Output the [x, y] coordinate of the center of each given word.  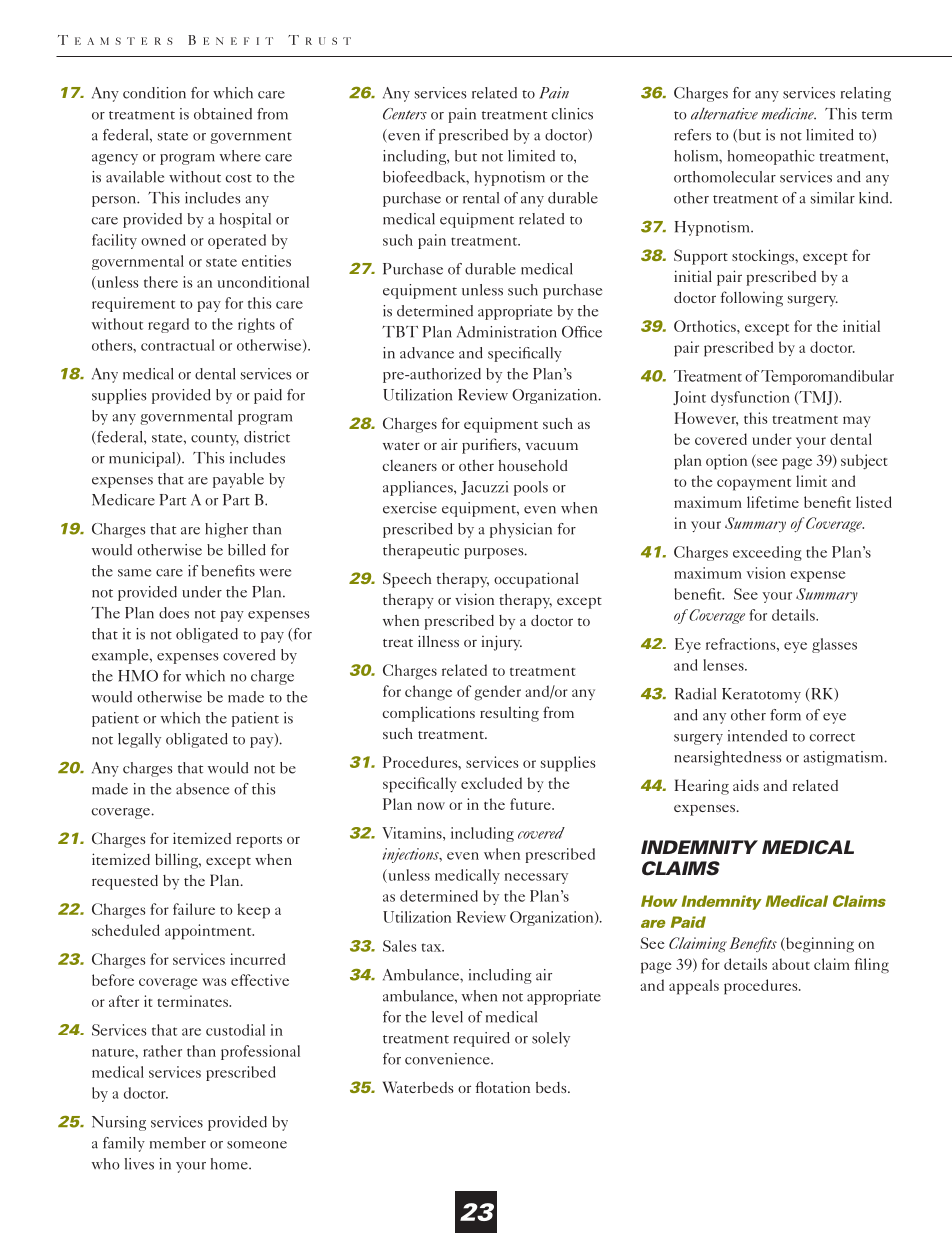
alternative [724, 114]
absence [202, 789]
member [178, 1143]
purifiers [490, 446]
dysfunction [750, 398]
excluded [491, 783]
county [215, 440]
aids [746, 785]
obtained [223, 114]
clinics [572, 114]
